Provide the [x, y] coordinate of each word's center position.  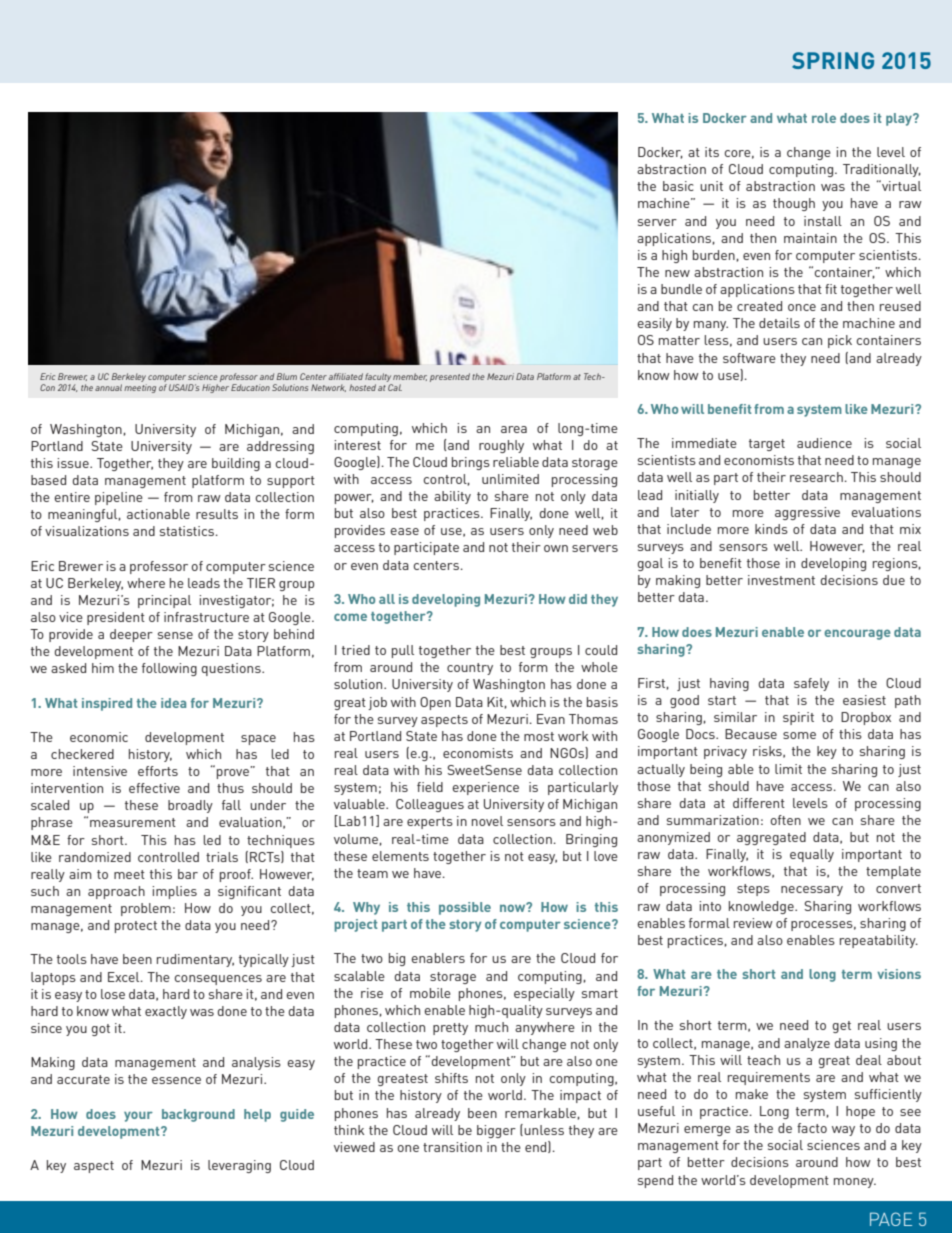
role [824, 118]
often [785, 820]
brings [471, 463]
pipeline [119, 498]
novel [487, 821]
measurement [133, 822]
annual [108, 387]
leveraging [239, 1166]
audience [824, 443]
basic [678, 186]
